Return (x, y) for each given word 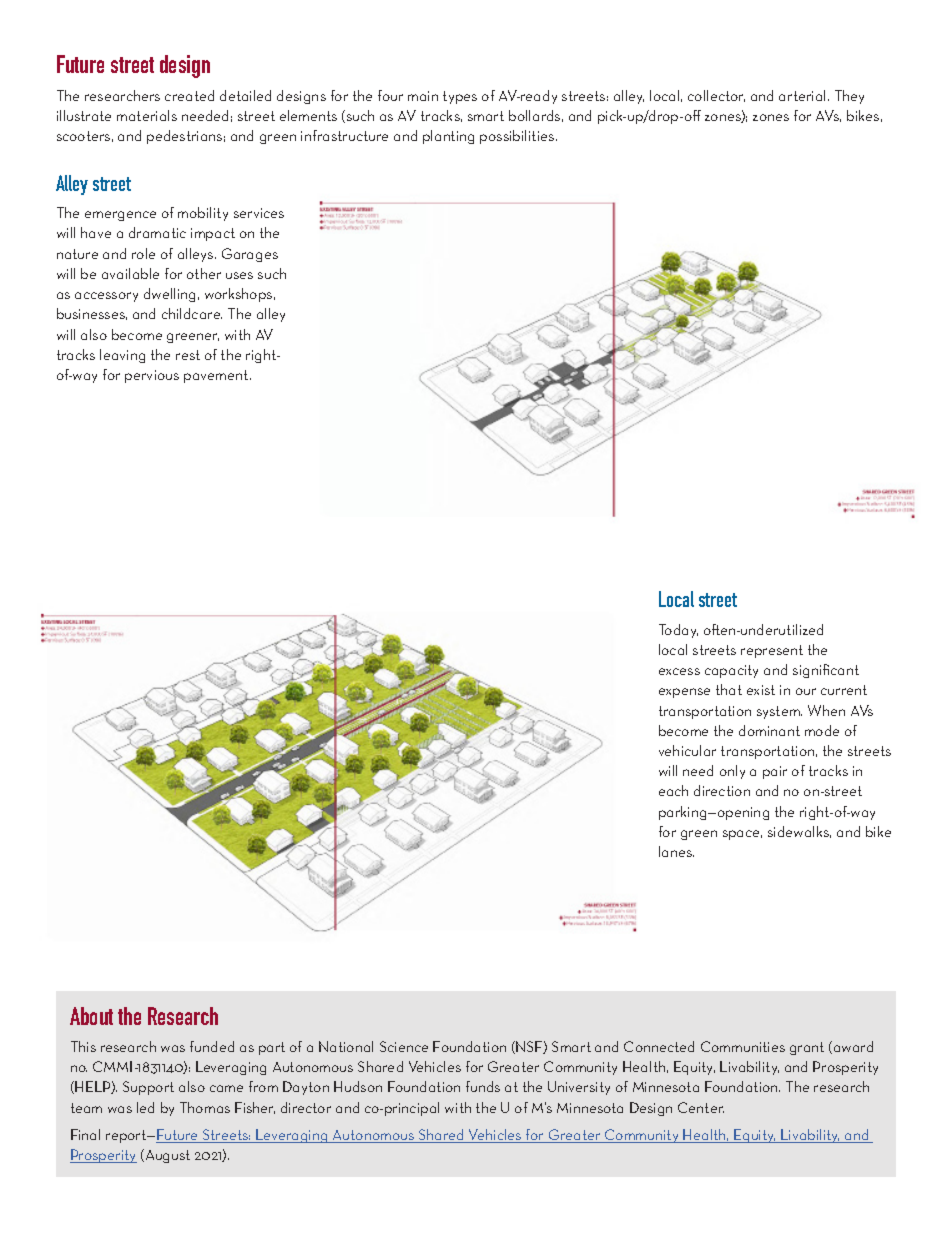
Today (678, 631)
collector (716, 96)
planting (448, 137)
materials (147, 115)
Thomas (205, 1107)
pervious (152, 376)
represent (772, 651)
